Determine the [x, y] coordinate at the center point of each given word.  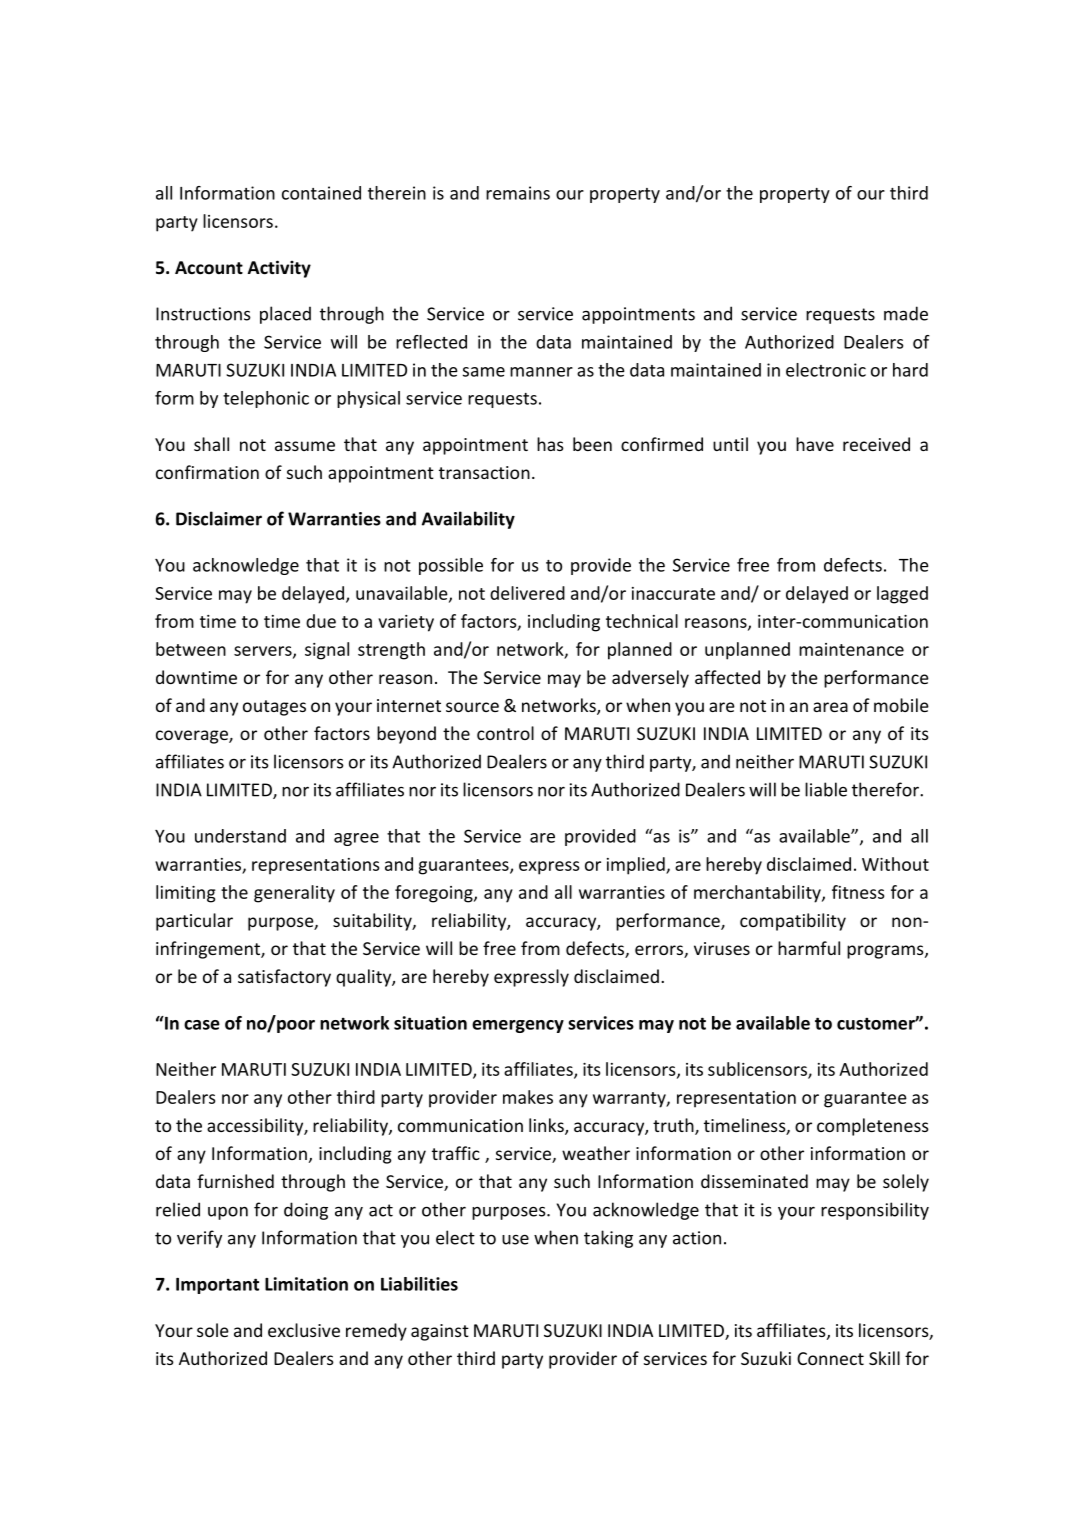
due [321, 621]
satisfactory [284, 978]
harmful [809, 948]
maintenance [851, 649]
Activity [279, 269]
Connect [830, 1358]
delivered [527, 593]
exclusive [304, 1330]
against [440, 1332]
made [906, 313]
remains [518, 193]
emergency [518, 1026]
